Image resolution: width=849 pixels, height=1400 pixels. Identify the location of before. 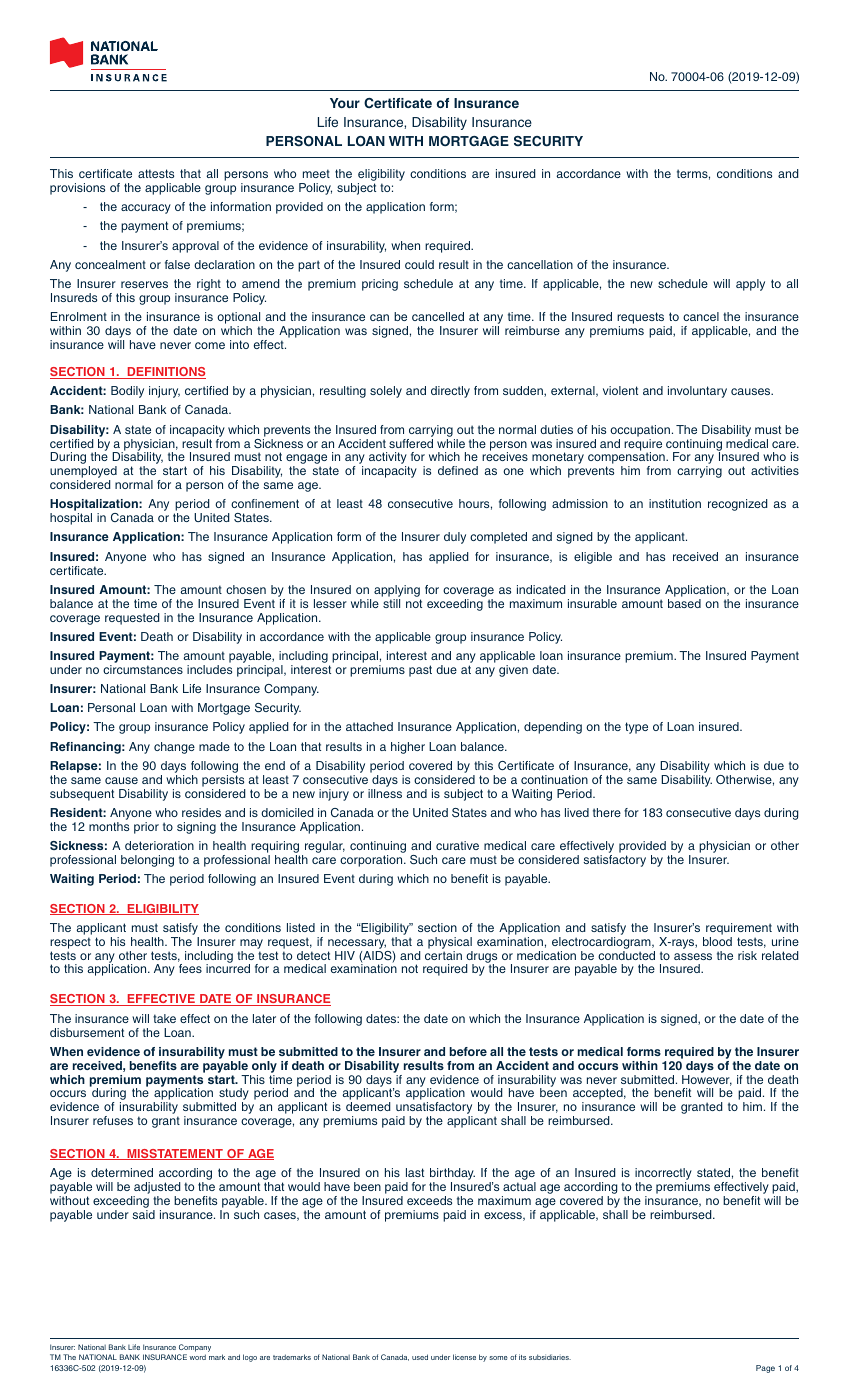
(468, 1051).
